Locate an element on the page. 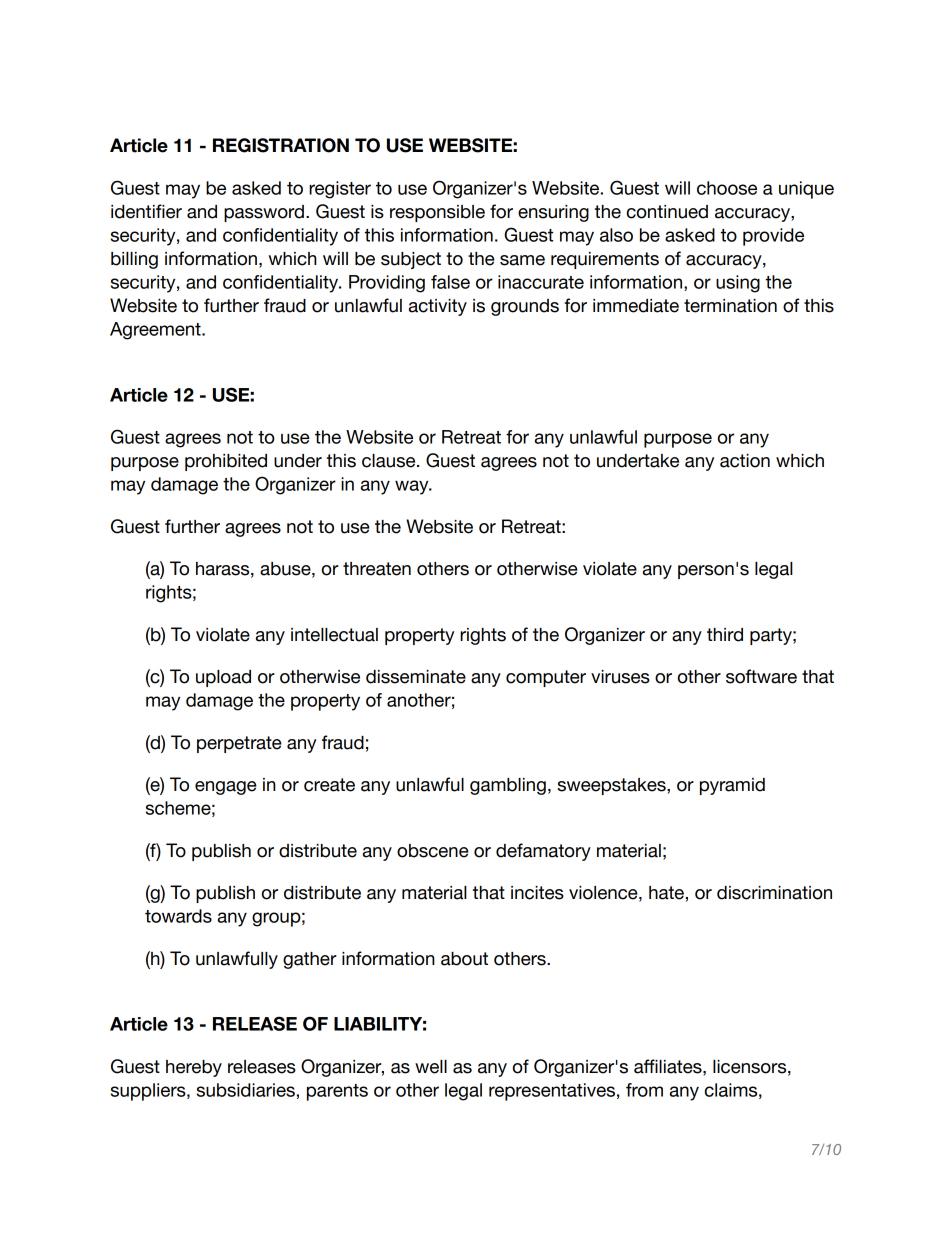 The height and width of the page is (1233, 952). prohibited is located at coordinates (226, 462).
